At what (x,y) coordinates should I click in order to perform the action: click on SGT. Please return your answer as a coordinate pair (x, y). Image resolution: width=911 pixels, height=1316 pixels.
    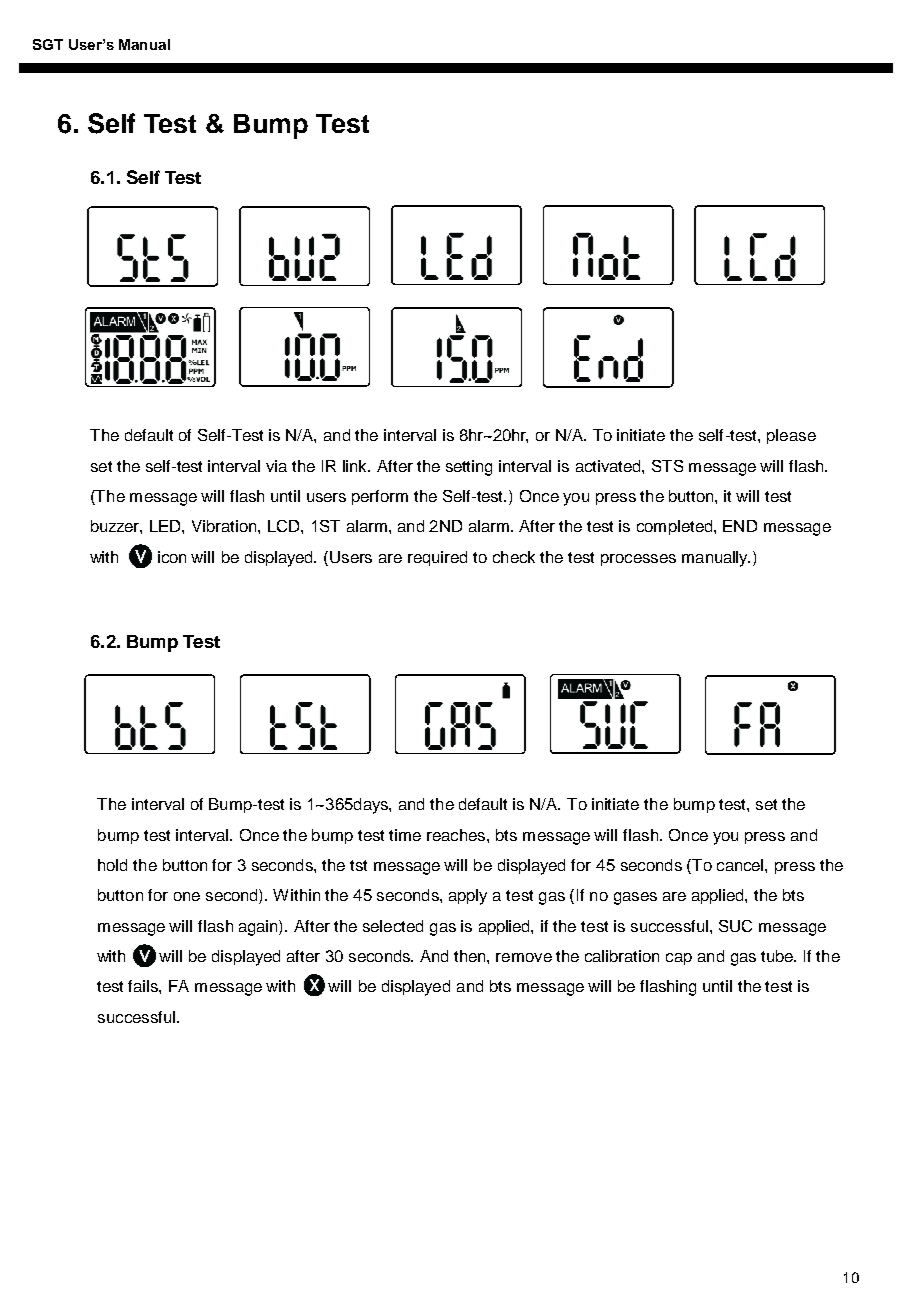
    Looking at the image, I should click on (48, 44).
